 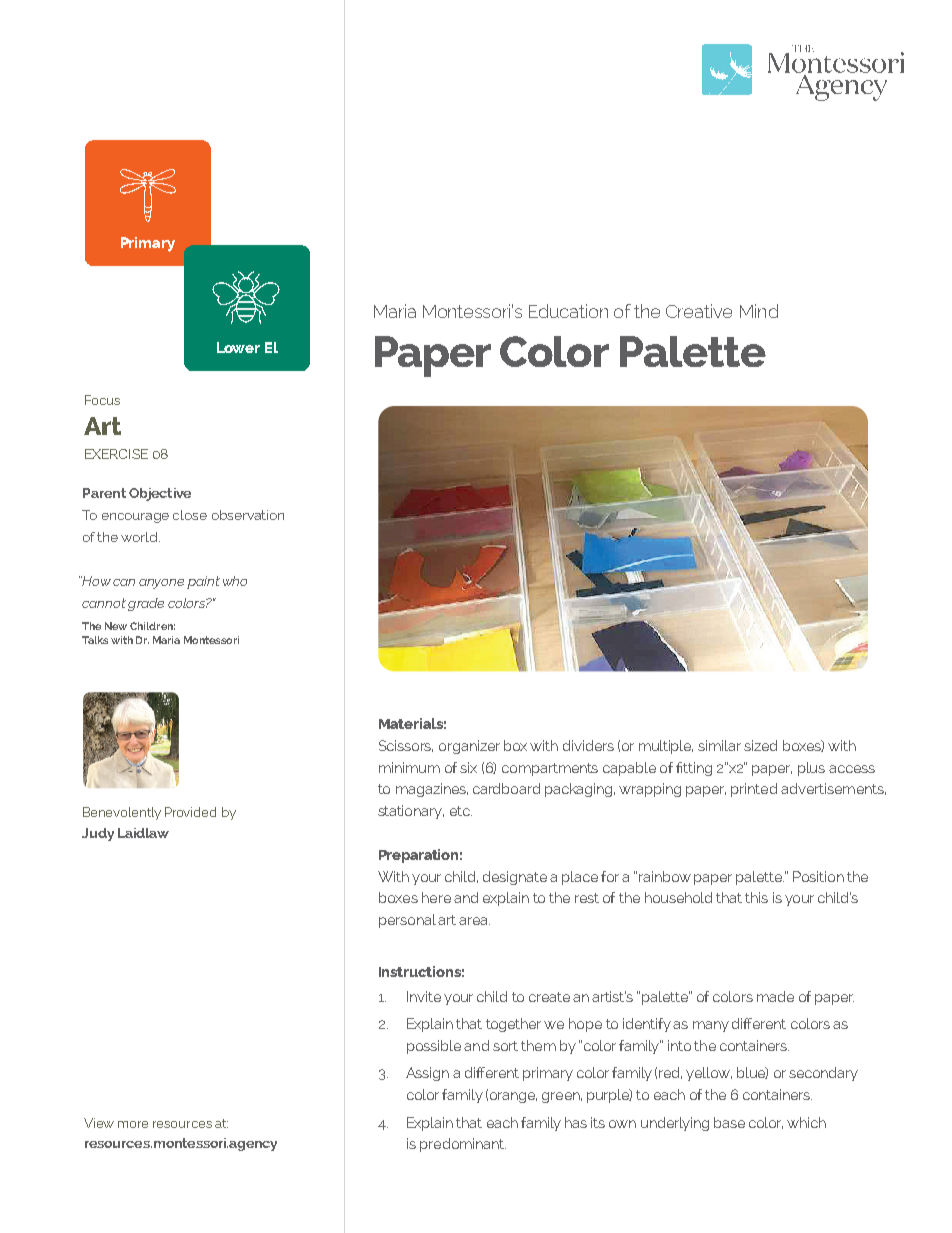 What do you see at coordinates (463, 1145) in the screenshot?
I see `predominant` at bounding box center [463, 1145].
